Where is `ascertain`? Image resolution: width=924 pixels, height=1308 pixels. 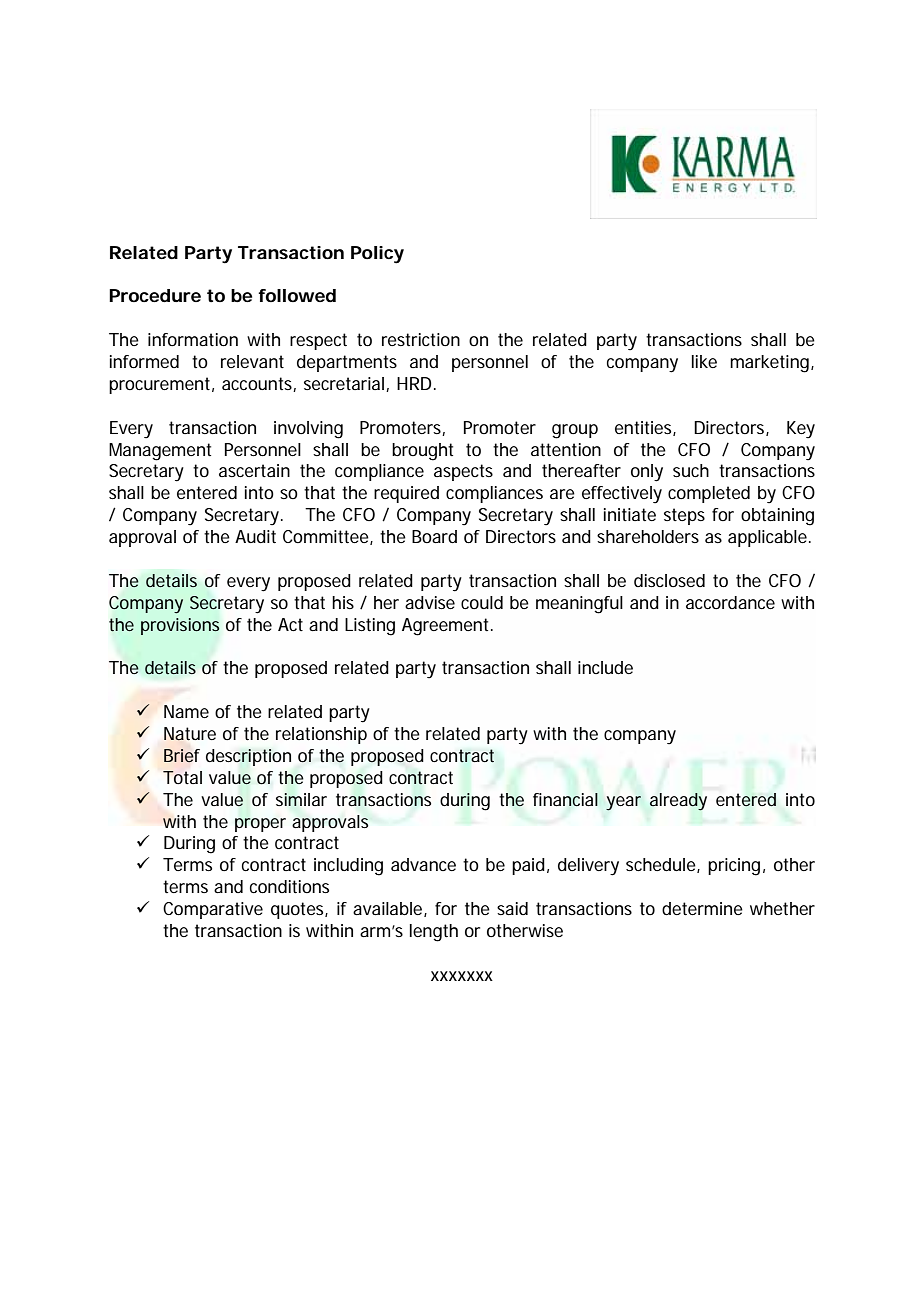 ascertain is located at coordinates (254, 470).
